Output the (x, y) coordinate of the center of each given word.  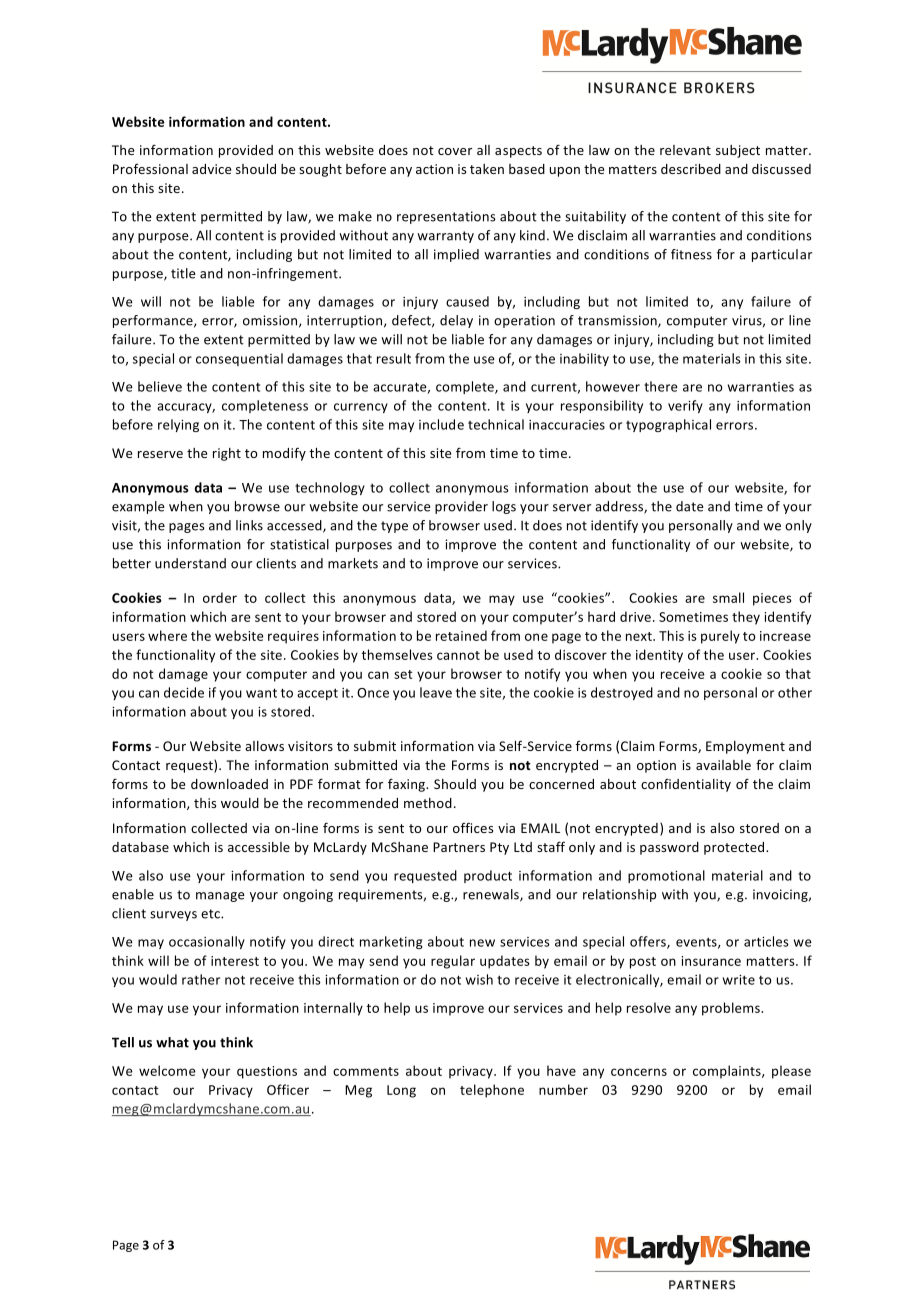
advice (211, 169)
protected (735, 848)
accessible (259, 847)
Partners (459, 847)
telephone (492, 1091)
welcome (167, 1070)
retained (461, 635)
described (691, 169)
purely (720, 637)
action (434, 169)
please (791, 1072)
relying (178, 425)
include (441, 424)
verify (685, 406)
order (220, 597)
